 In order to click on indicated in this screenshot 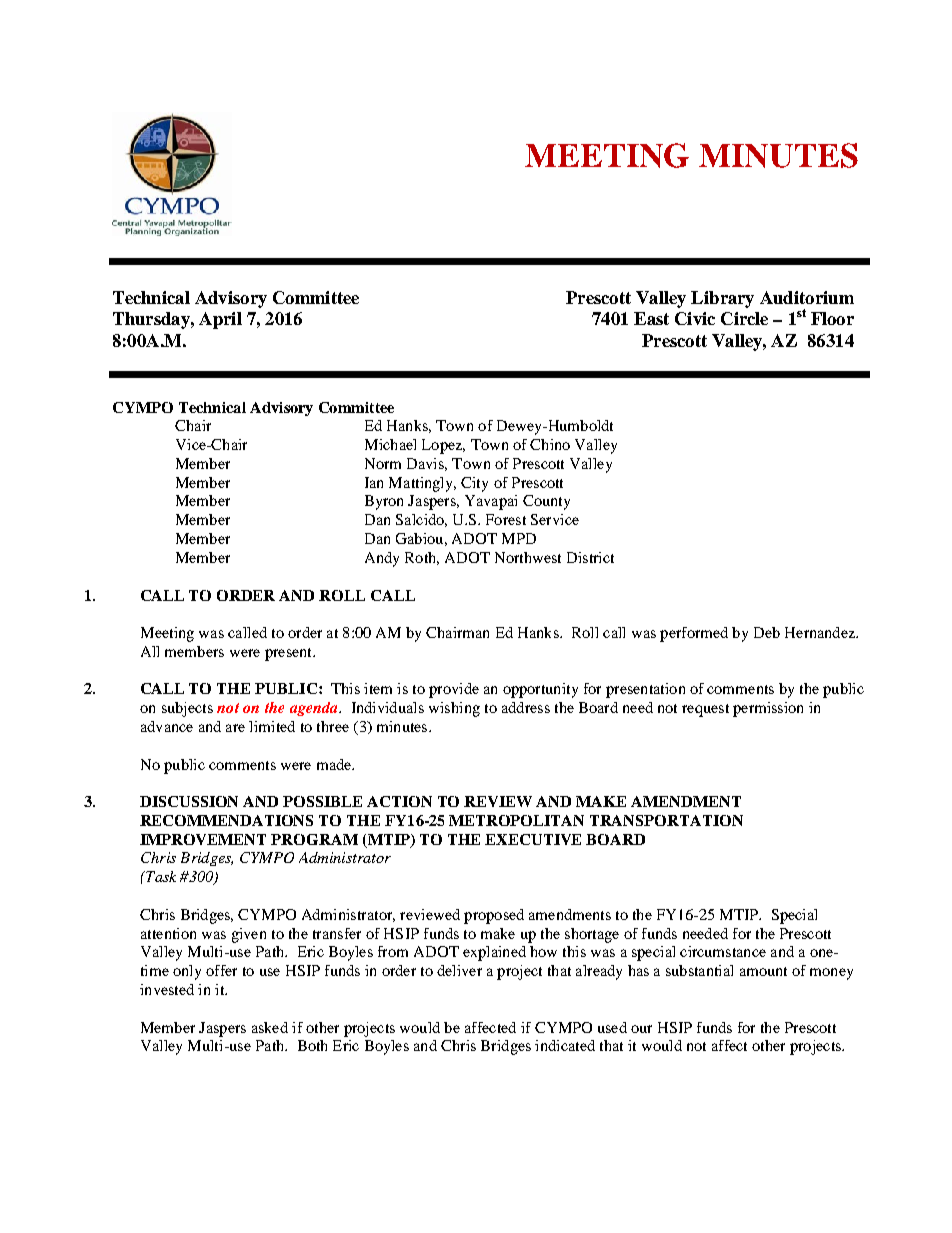, I will do `click(565, 1045)`.
